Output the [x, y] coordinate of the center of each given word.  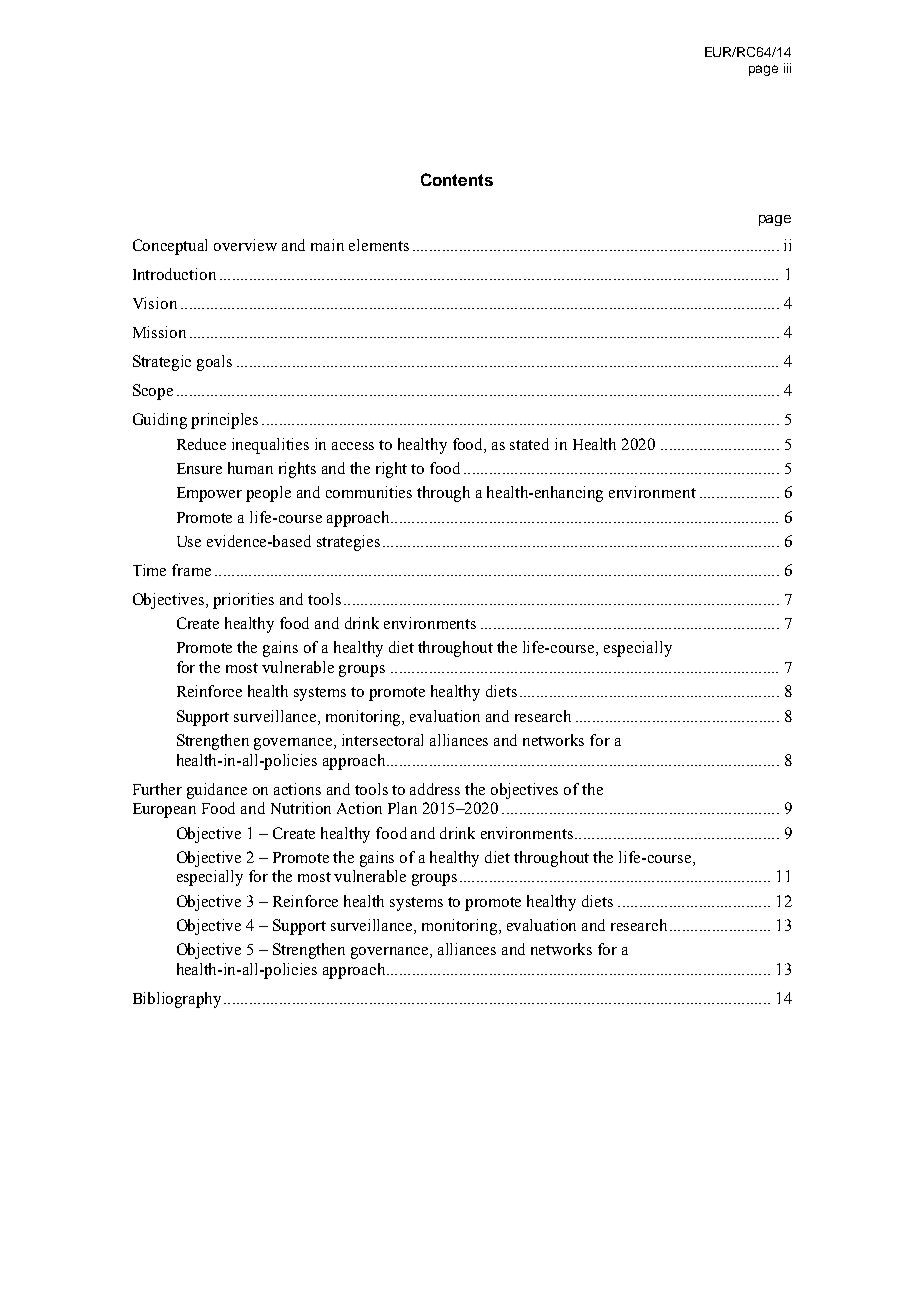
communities [369, 492]
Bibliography [179, 1000]
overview [245, 245]
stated [529, 444]
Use [189, 541]
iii [787, 68]
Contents [457, 179]
